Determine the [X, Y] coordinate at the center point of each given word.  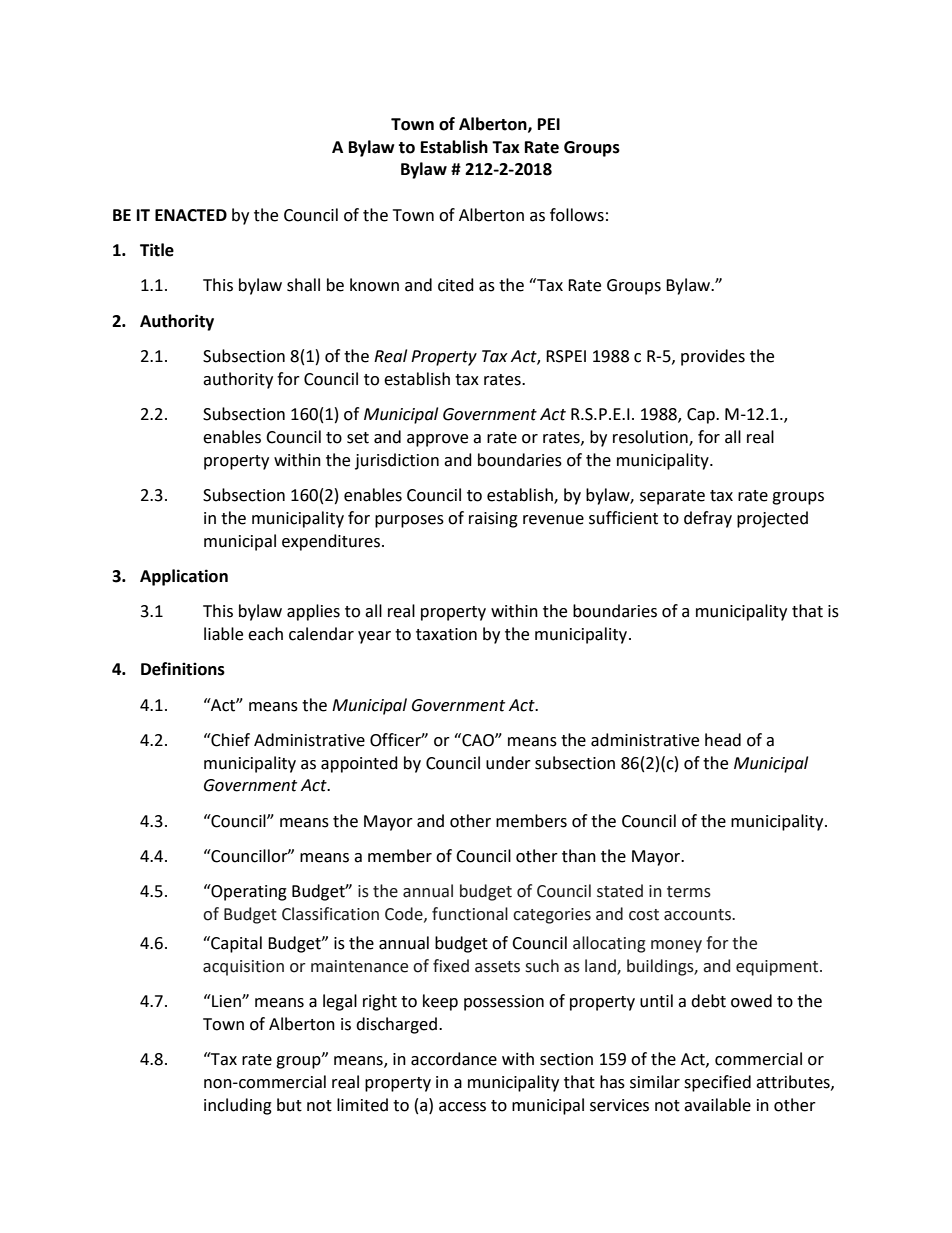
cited [456, 285]
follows [577, 215]
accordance [454, 1059]
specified [717, 1083]
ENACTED [191, 215]
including [238, 1106]
